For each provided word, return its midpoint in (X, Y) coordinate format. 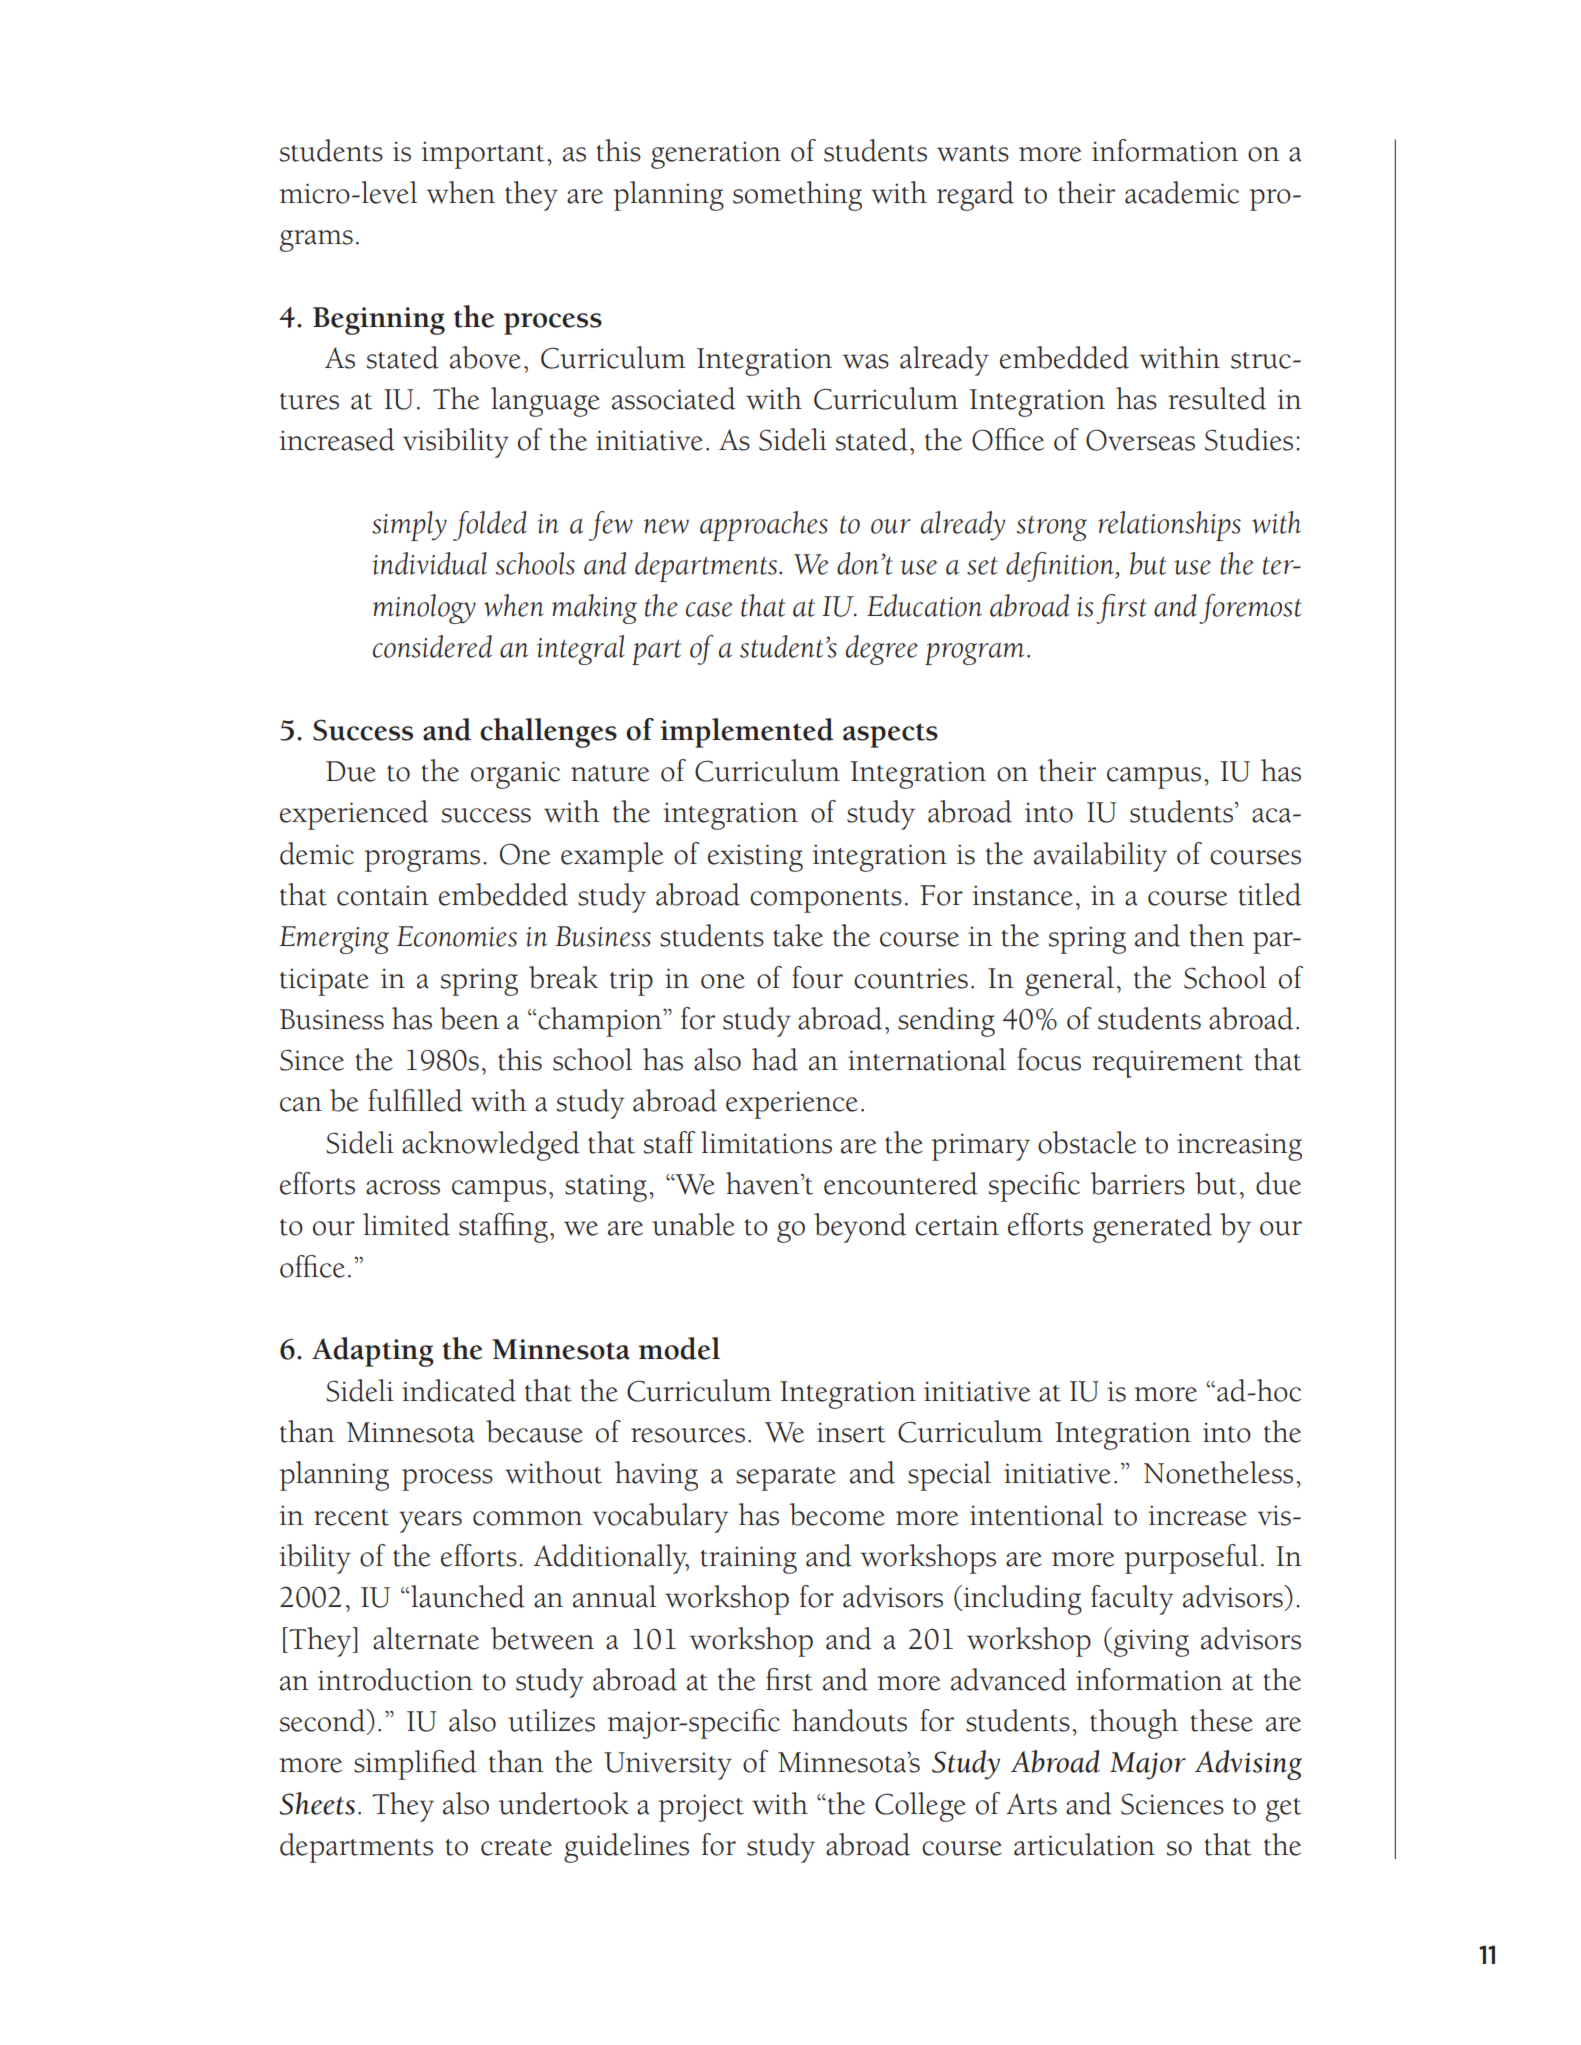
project (701, 1808)
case (709, 609)
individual (430, 563)
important (483, 155)
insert (851, 1432)
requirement (1168, 1064)
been (469, 1018)
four (817, 977)
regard (975, 196)
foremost (1250, 609)
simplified (415, 1765)
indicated (459, 1390)
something (797, 196)
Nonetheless (1218, 1472)
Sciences (1172, 1804)
